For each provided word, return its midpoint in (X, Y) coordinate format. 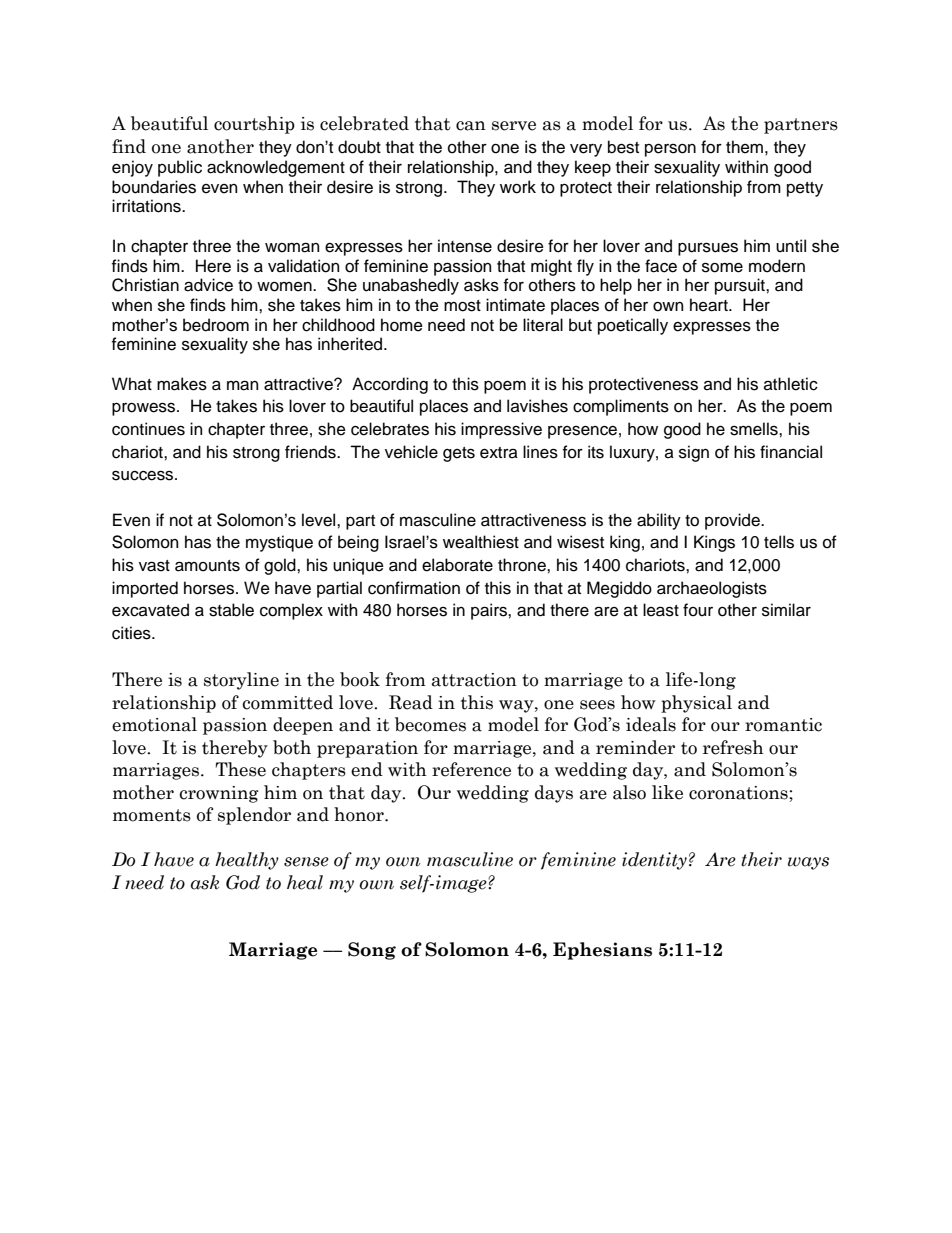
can (471, 126)
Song (372, 951)
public (180, 168)
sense (306, 862)
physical (696, 704)
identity (654, 861)
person (670, 150)
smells (755, 429)
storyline (241, 681)
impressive (501, 430)
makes (182, 384)
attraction (474, 680)
